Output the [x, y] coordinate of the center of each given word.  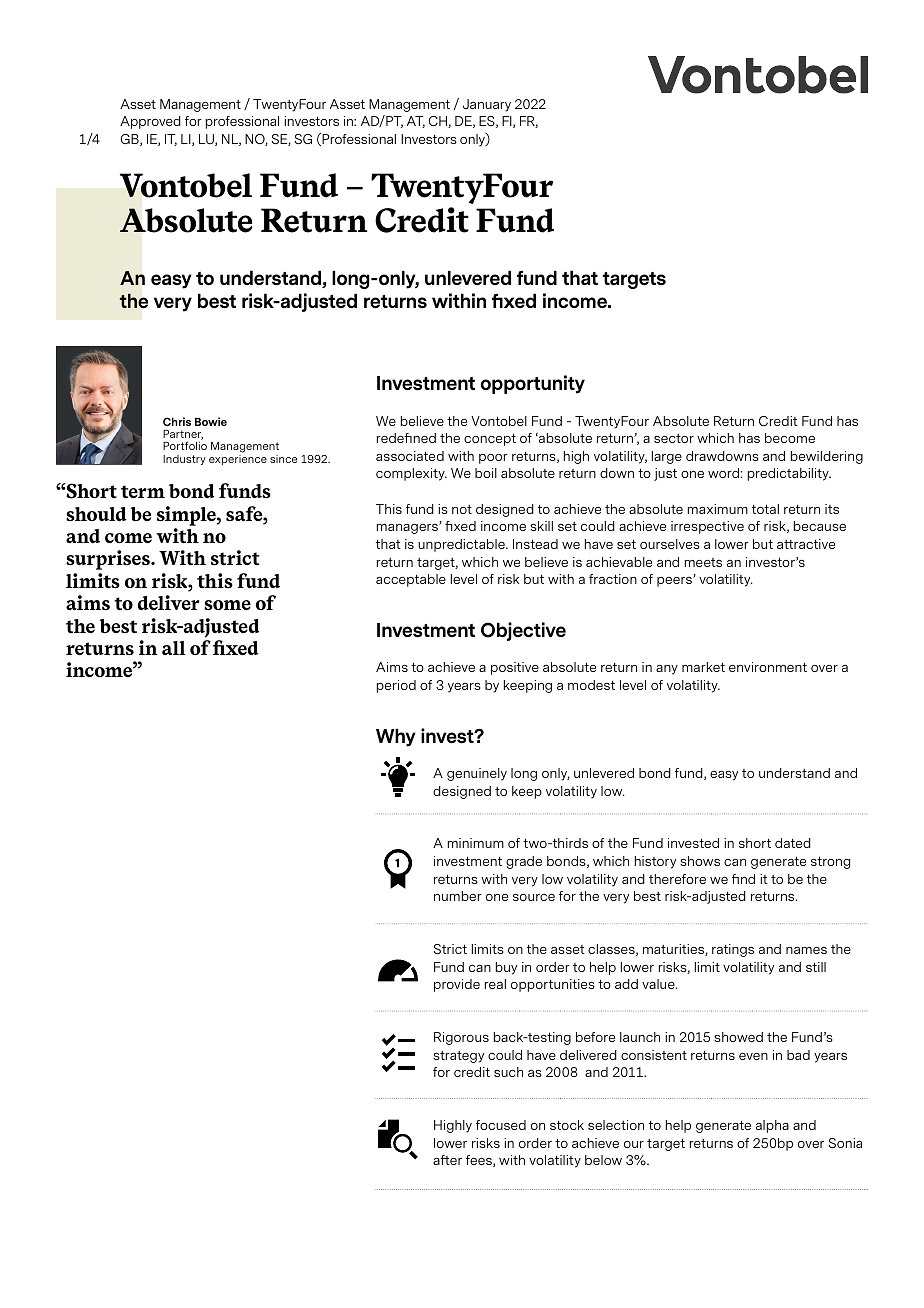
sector [674, 438]
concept [490, 439]
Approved [150, 122]
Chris [177, 421]
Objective [523, 631]
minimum [476, 843]
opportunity [533, 384]
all [173, 648]
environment [768, 667]
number [458, 896]
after [447, 1160]
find [743, 879]
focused [501, 1125]
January [487, 105]
